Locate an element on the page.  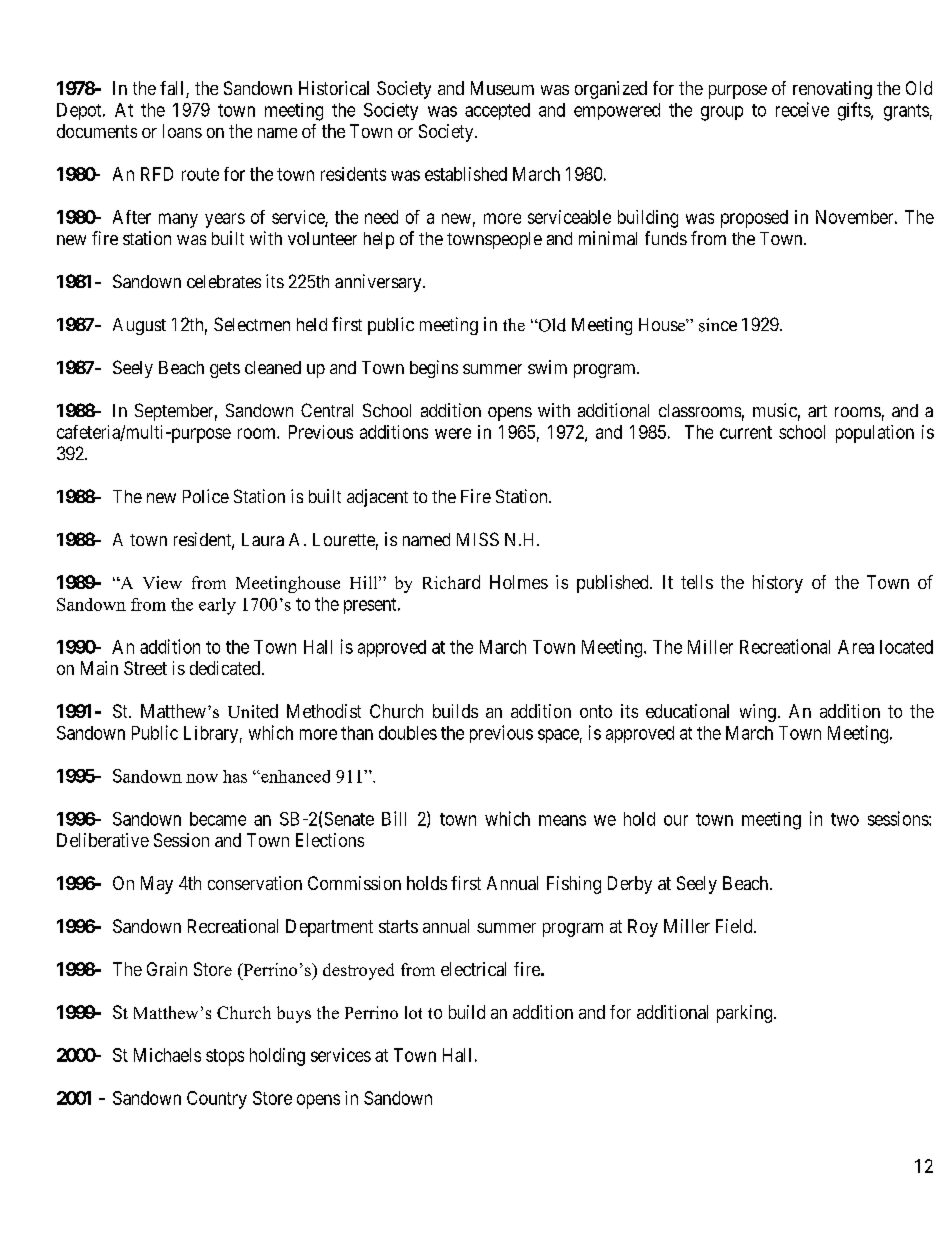
Police is located at coordinates (206, 496).
